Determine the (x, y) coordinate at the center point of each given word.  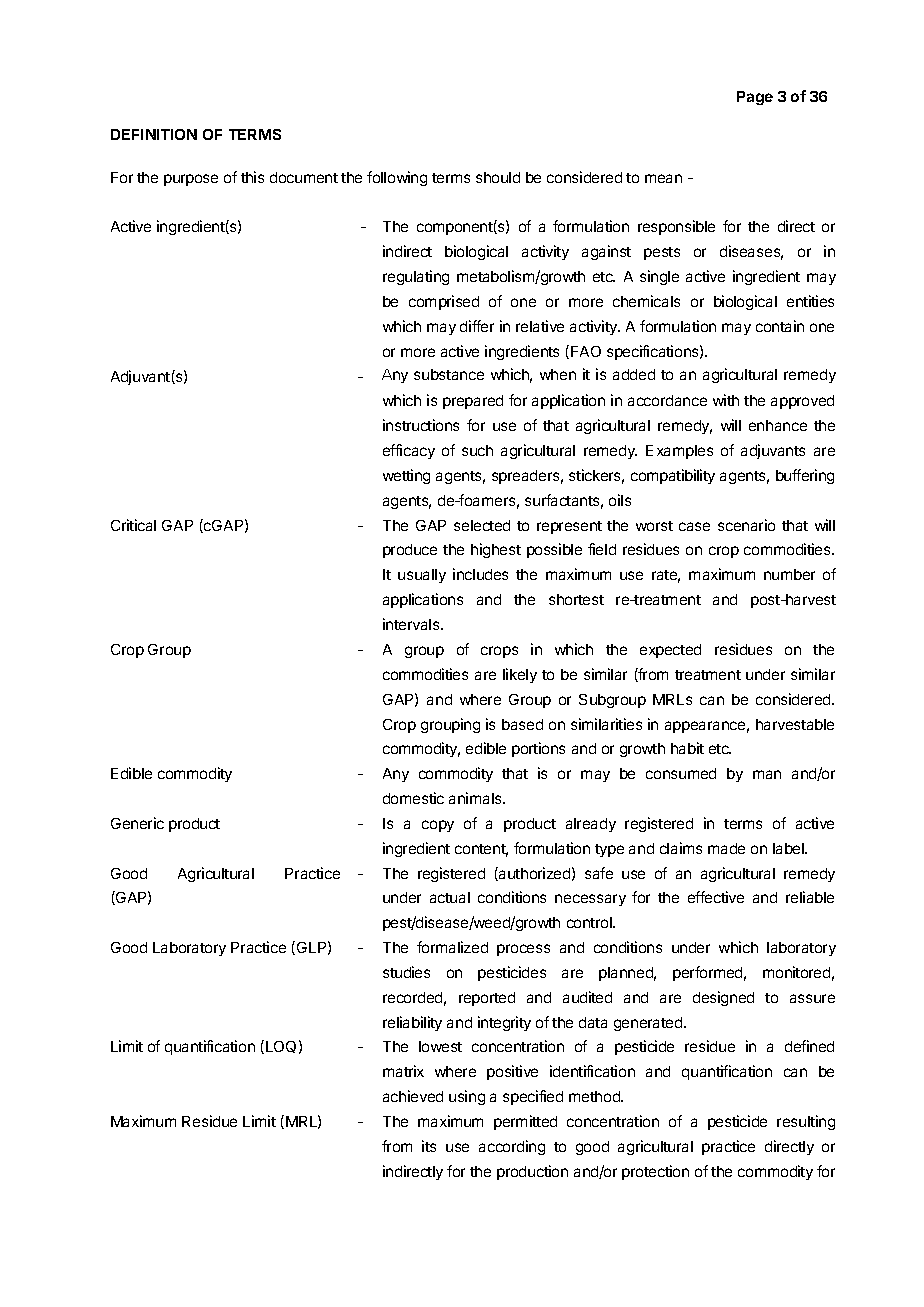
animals (476, 798)
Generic (137, 823)
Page (755, 98)
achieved (413, 1096)
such (477, 450)
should (498, 177)
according (512, 1147)
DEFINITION (154, 134)
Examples (679, 452)
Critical (133, 525)
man (767, 774)
